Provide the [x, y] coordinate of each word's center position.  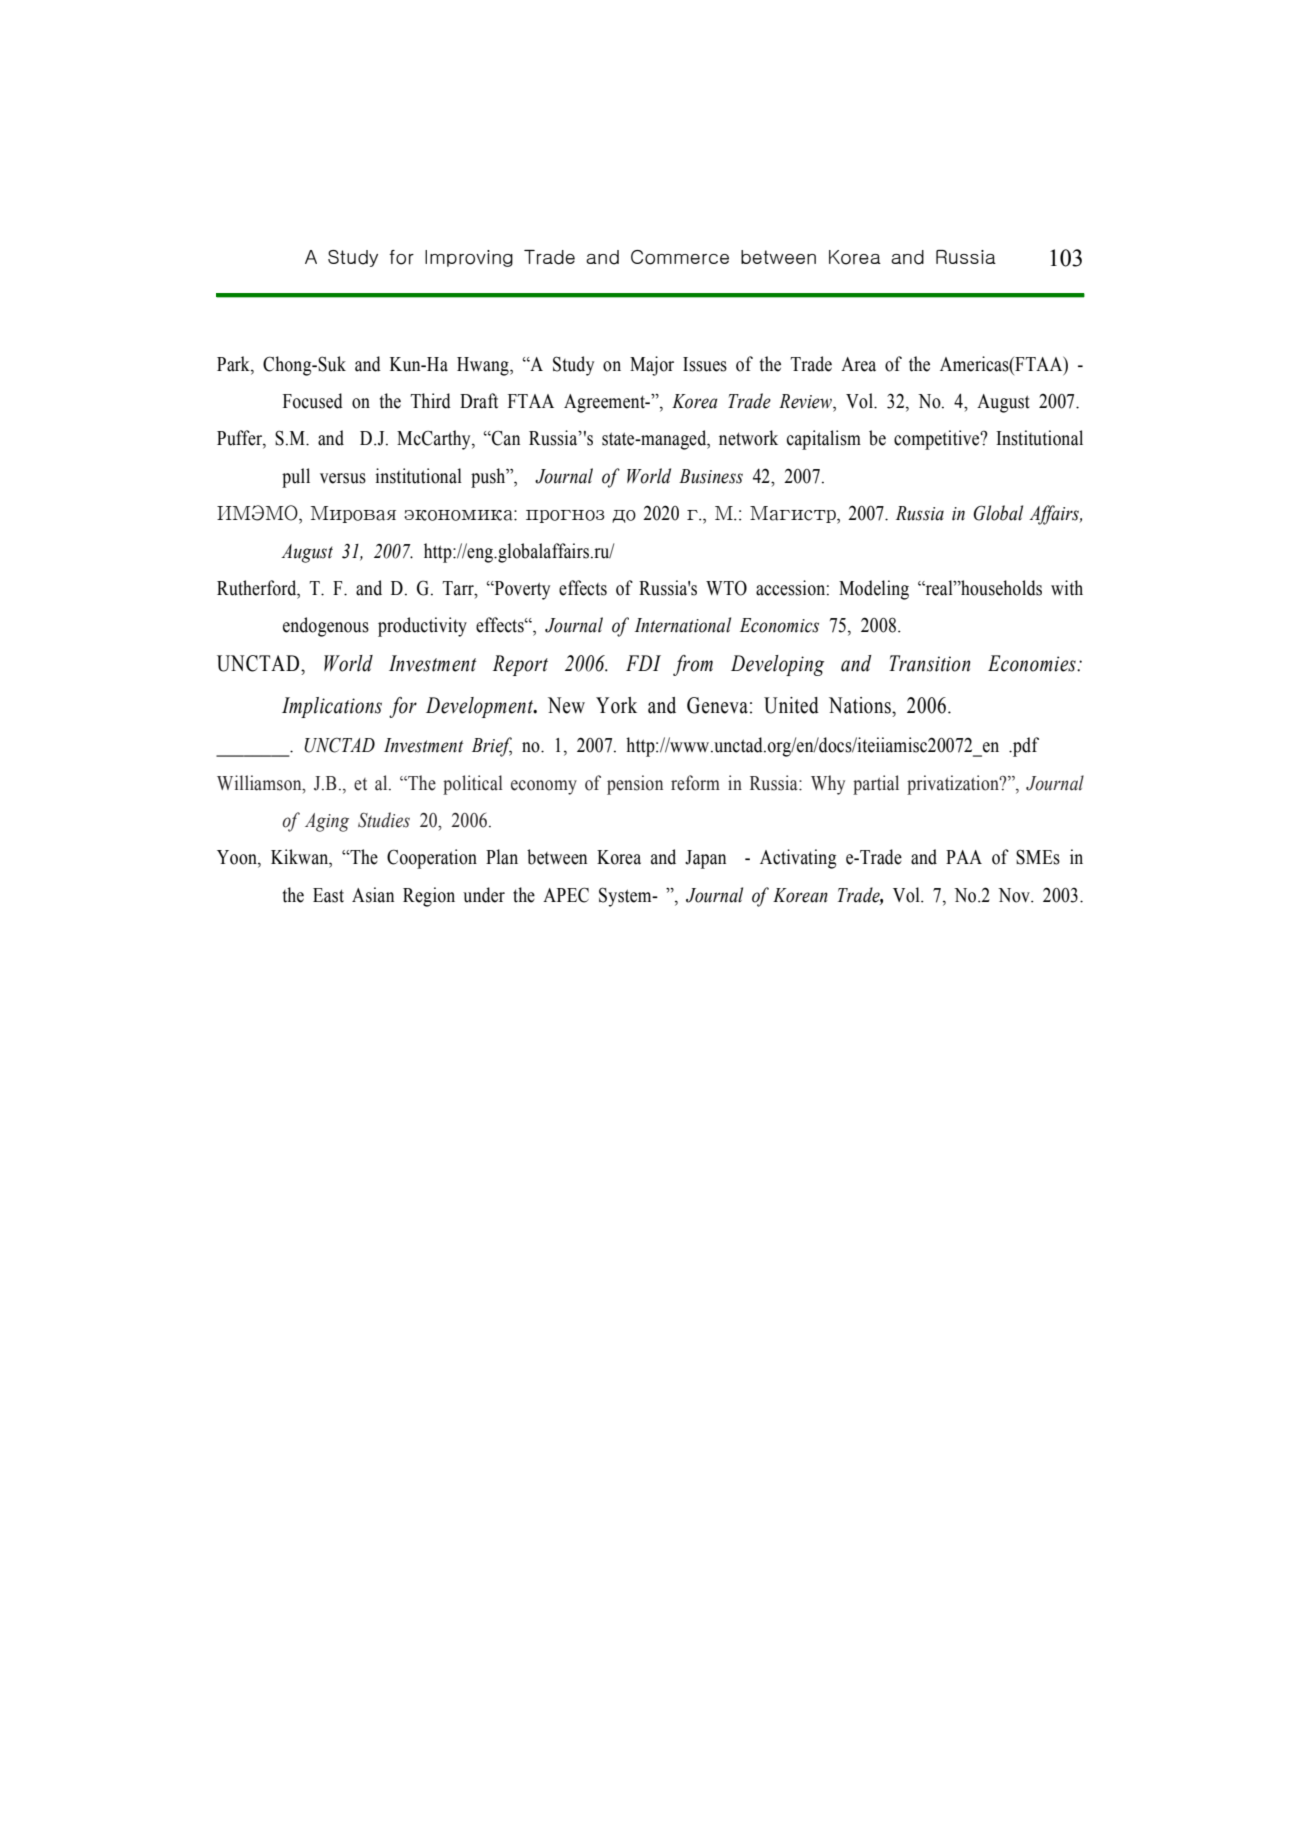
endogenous [326, 627]
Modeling [874, 590]
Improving [469, 258]
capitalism [824, 440]
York [616, 705]
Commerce [680, 257]
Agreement [605, 403]
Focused [313, 401]
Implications [332, 707]
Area [858, 364]
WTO [726, 588]
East [328, 895]
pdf [1025, 747]
